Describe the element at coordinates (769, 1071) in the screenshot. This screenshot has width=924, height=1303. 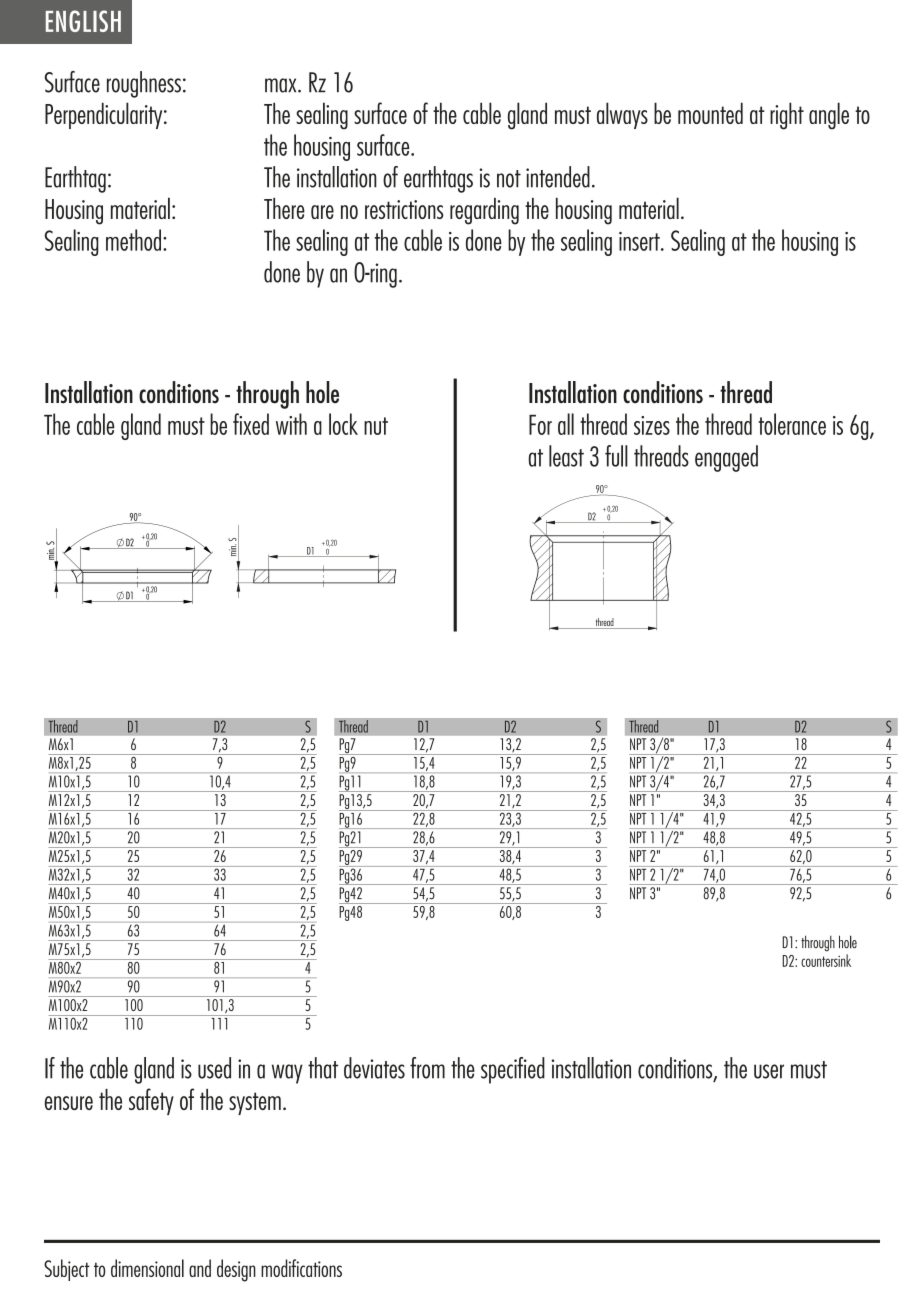
I see `user` at that location.
